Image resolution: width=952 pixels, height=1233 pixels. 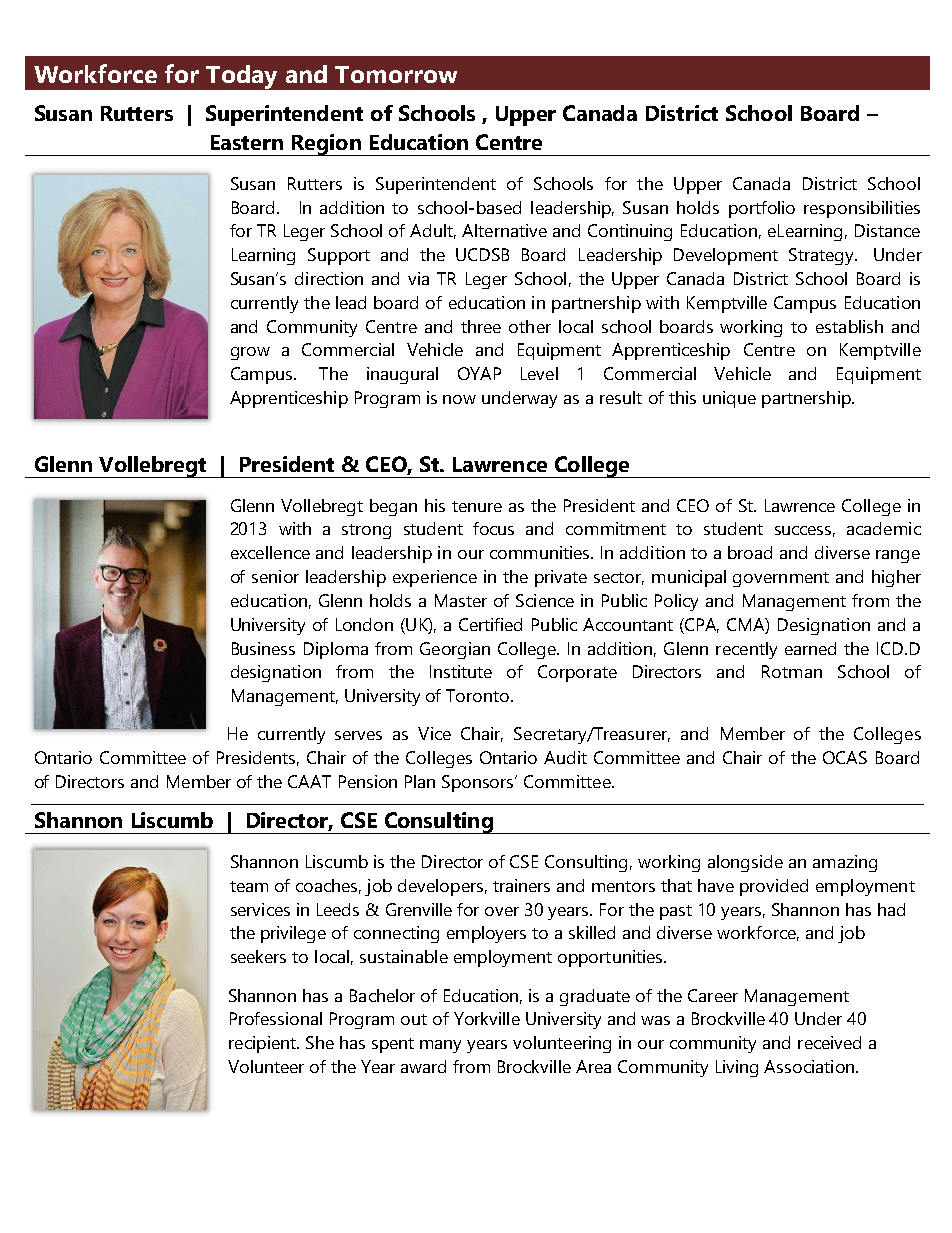 I want to click on Area, so click(x=593, y=1066).
